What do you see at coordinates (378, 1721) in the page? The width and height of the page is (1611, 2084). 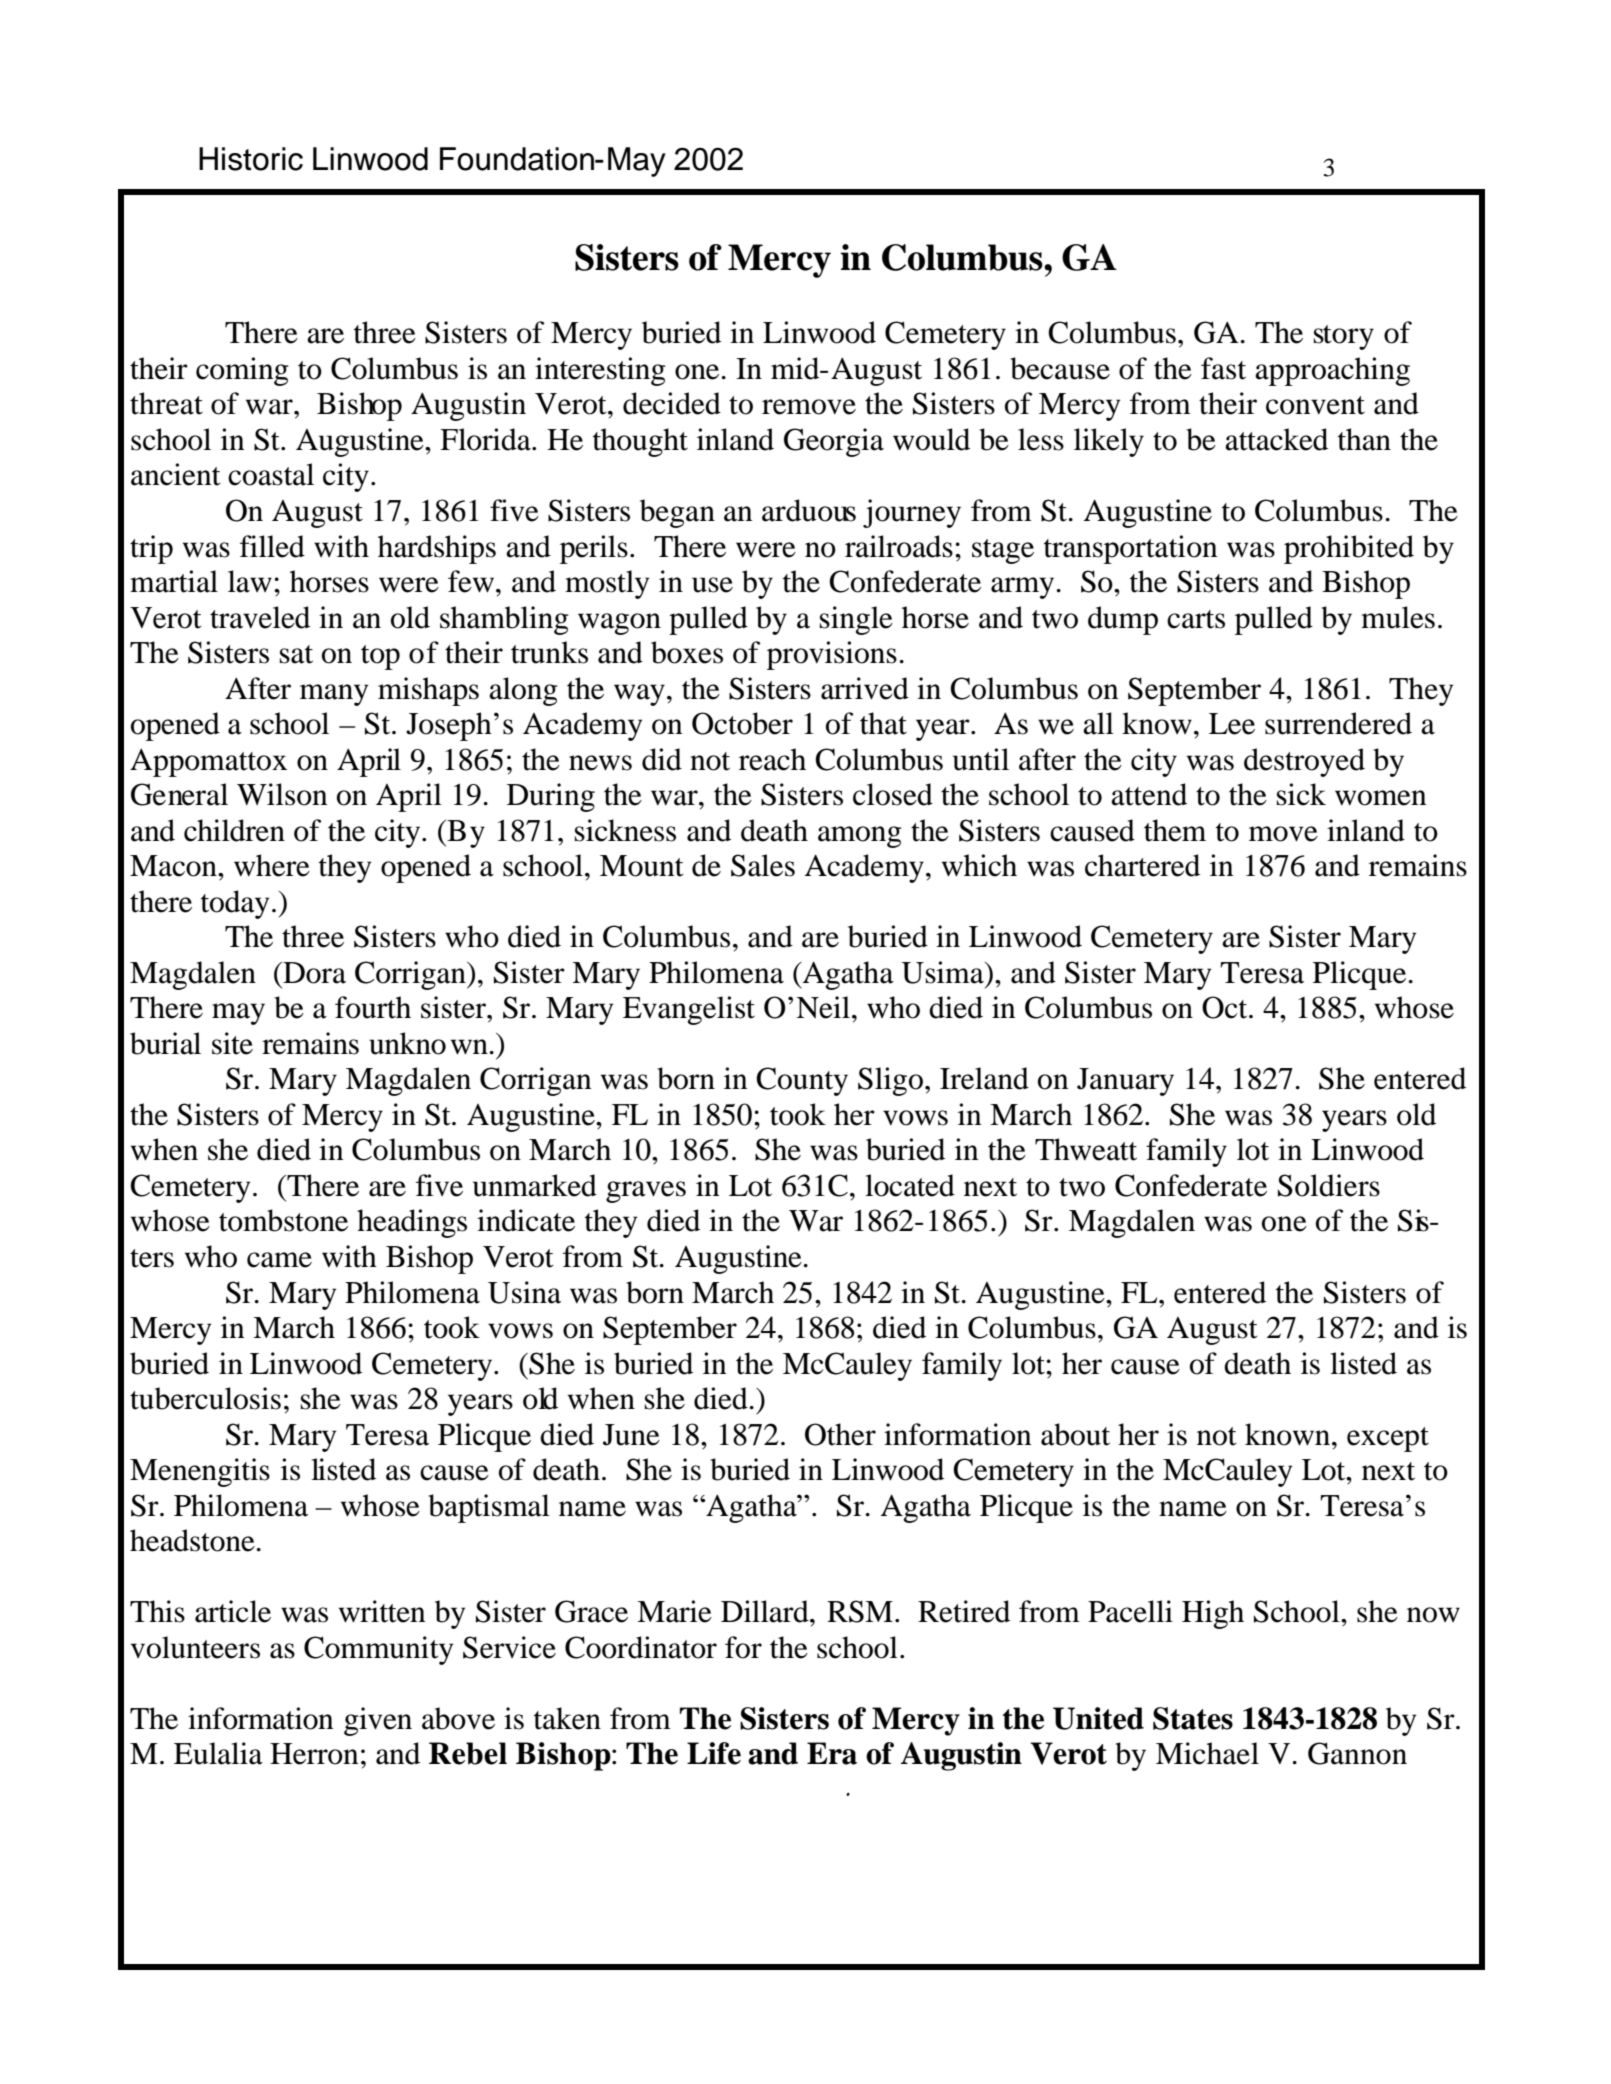 I see `given` at bounding box center [378, 1721].
